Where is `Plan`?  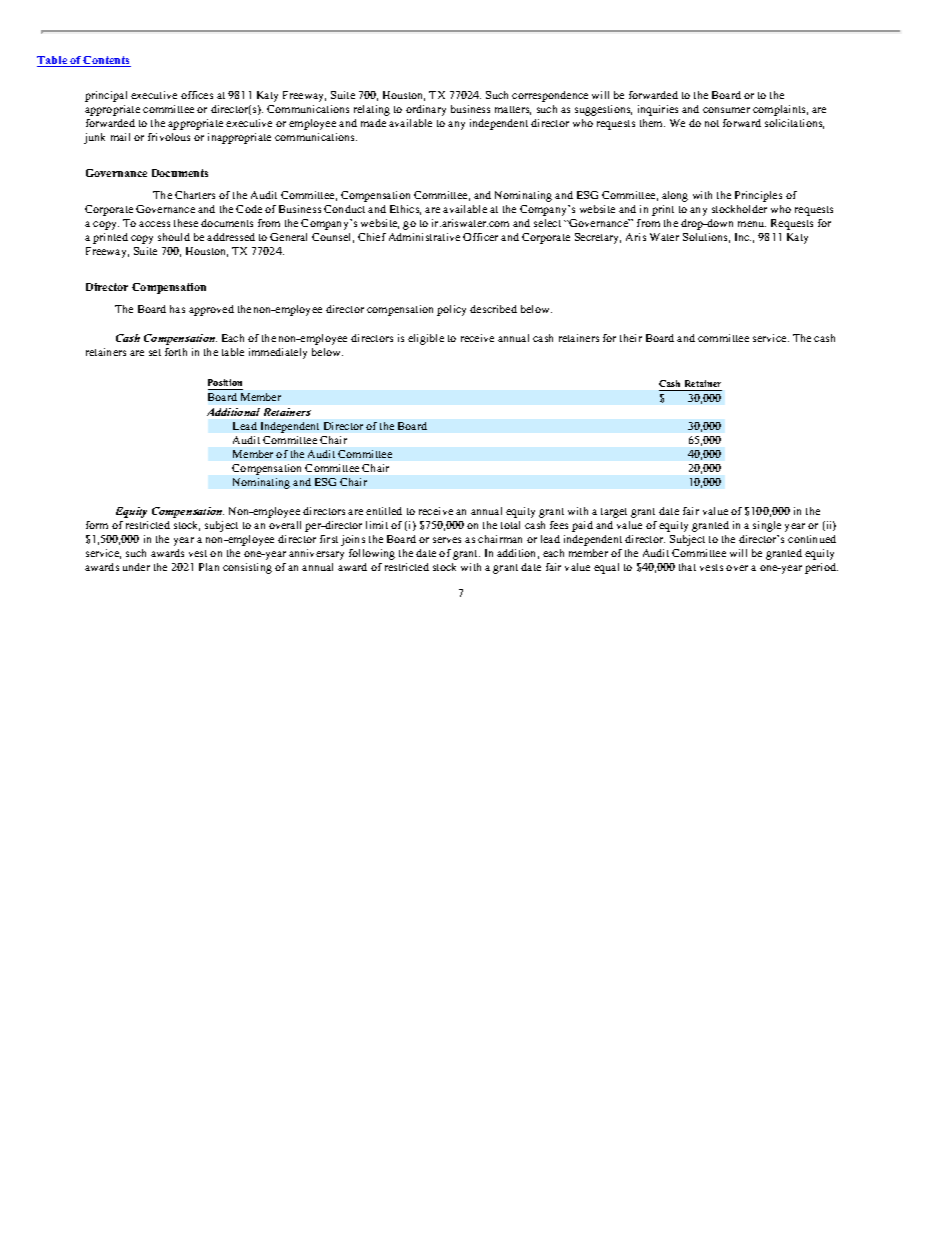 Plan is located at coordinates (209, 567).
